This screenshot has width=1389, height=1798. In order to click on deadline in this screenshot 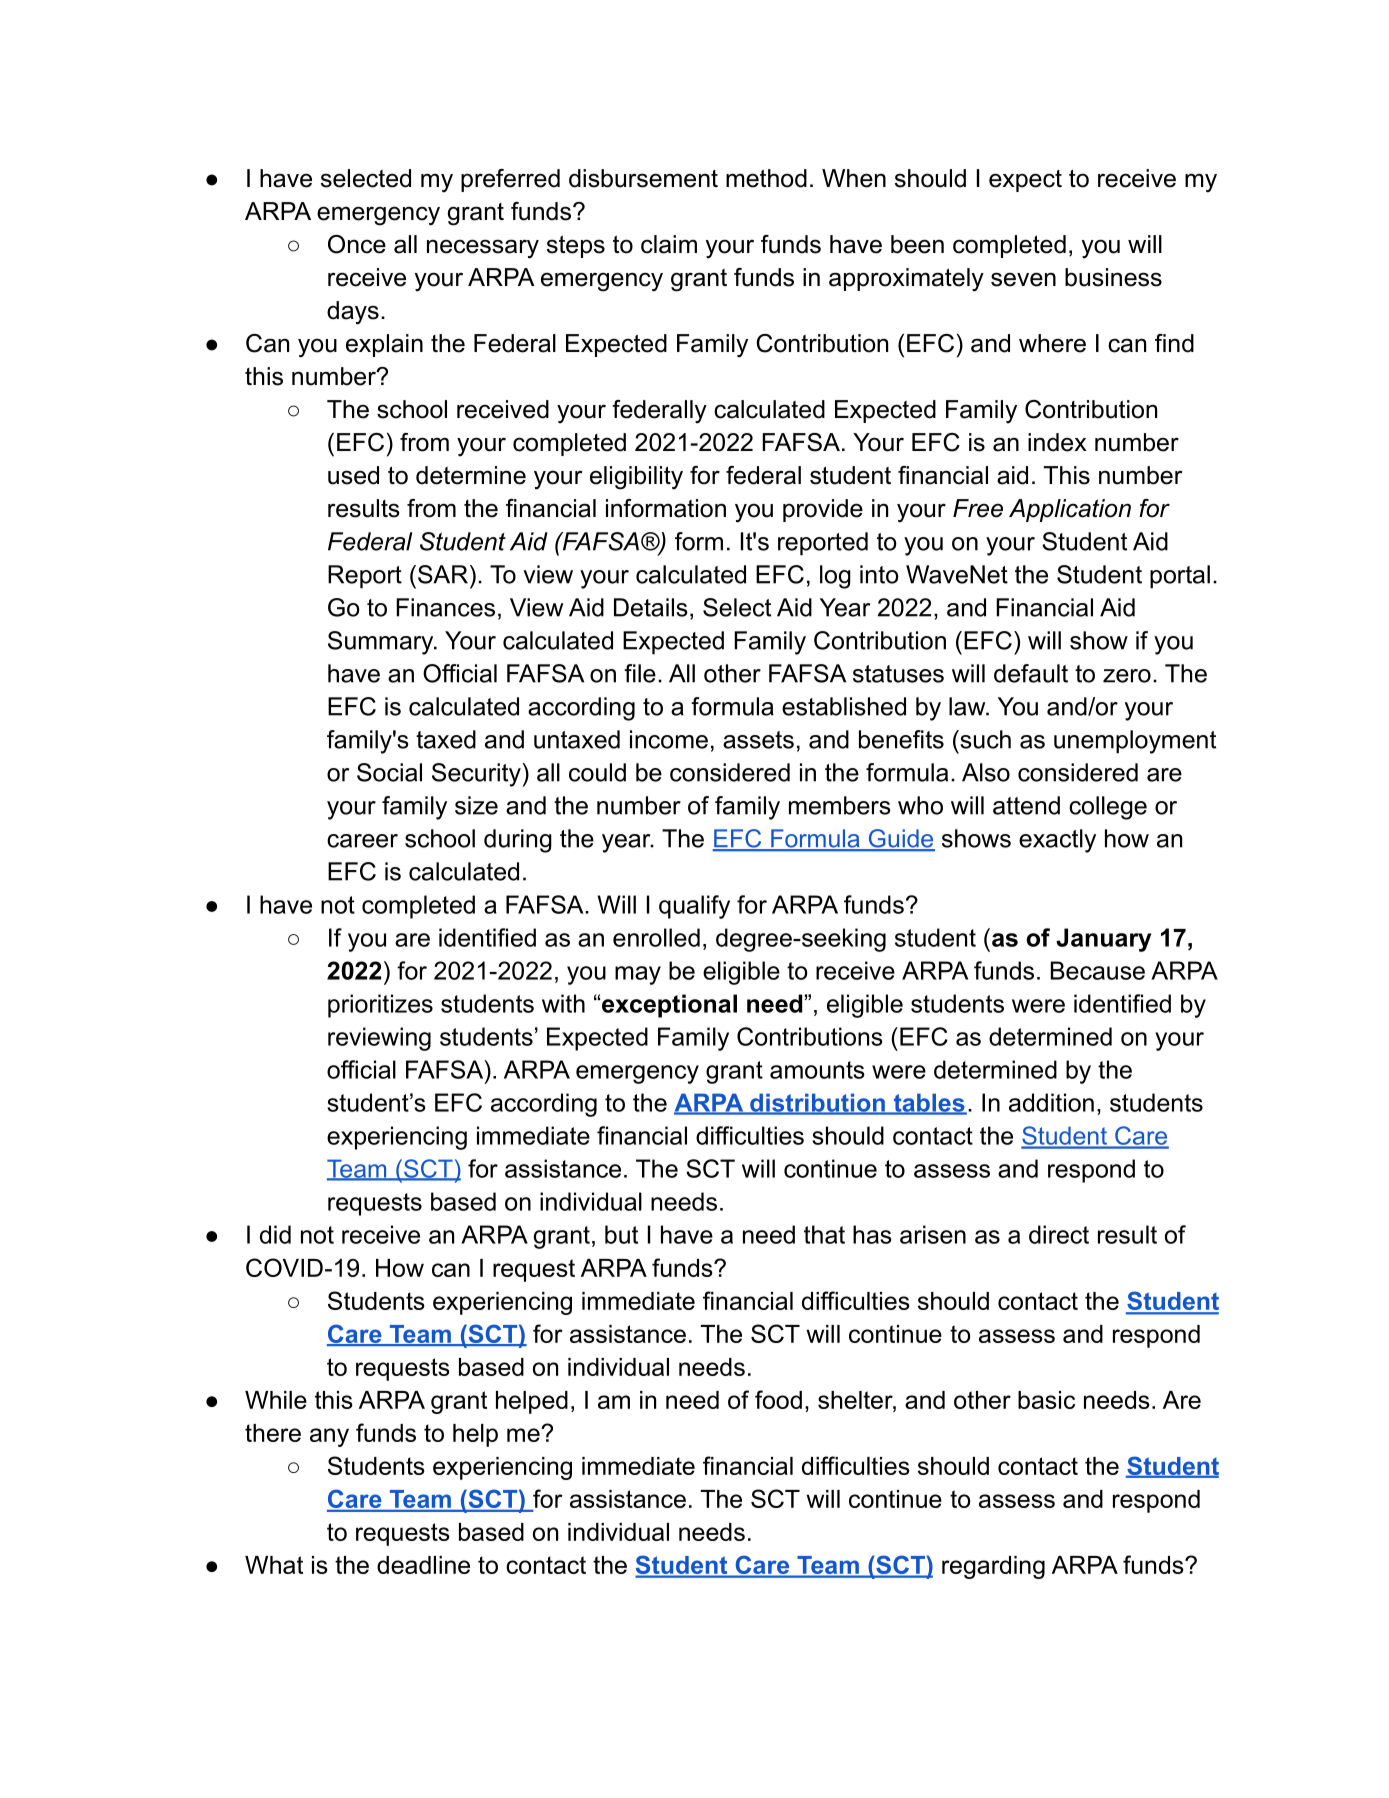, I will do `click(423, 1565)`.
